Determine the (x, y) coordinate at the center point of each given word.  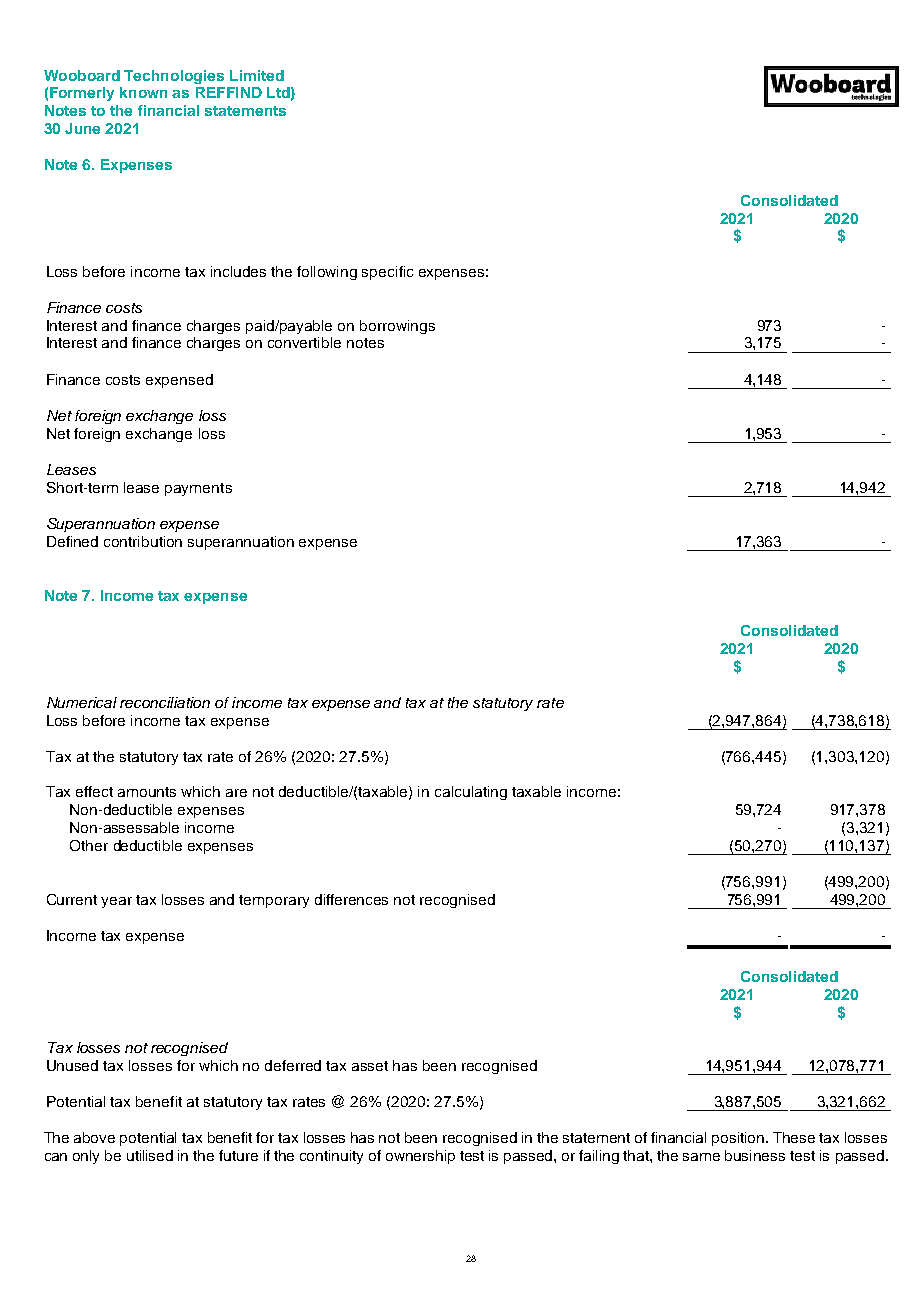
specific (387, 273)
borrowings (397, 327)
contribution (143, 541)
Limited (257, 75)
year (116, 902)
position (739, 1139)
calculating (471, 793)
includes (238, 271)
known (143, 92)
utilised (150, 1155)
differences (351, 899)
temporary (274, 901)
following (327, 273)
